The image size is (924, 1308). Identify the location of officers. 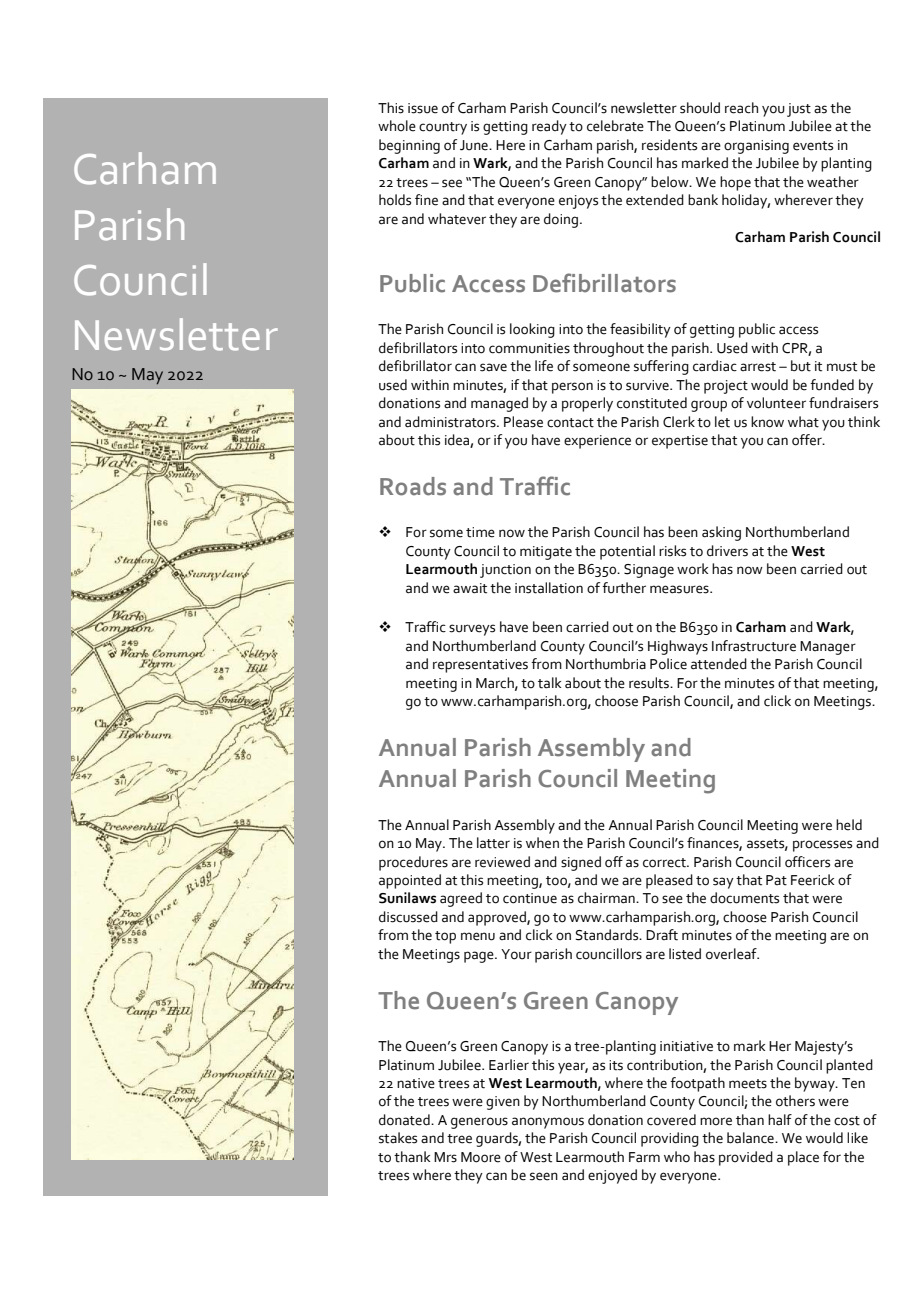
(807, 862).
